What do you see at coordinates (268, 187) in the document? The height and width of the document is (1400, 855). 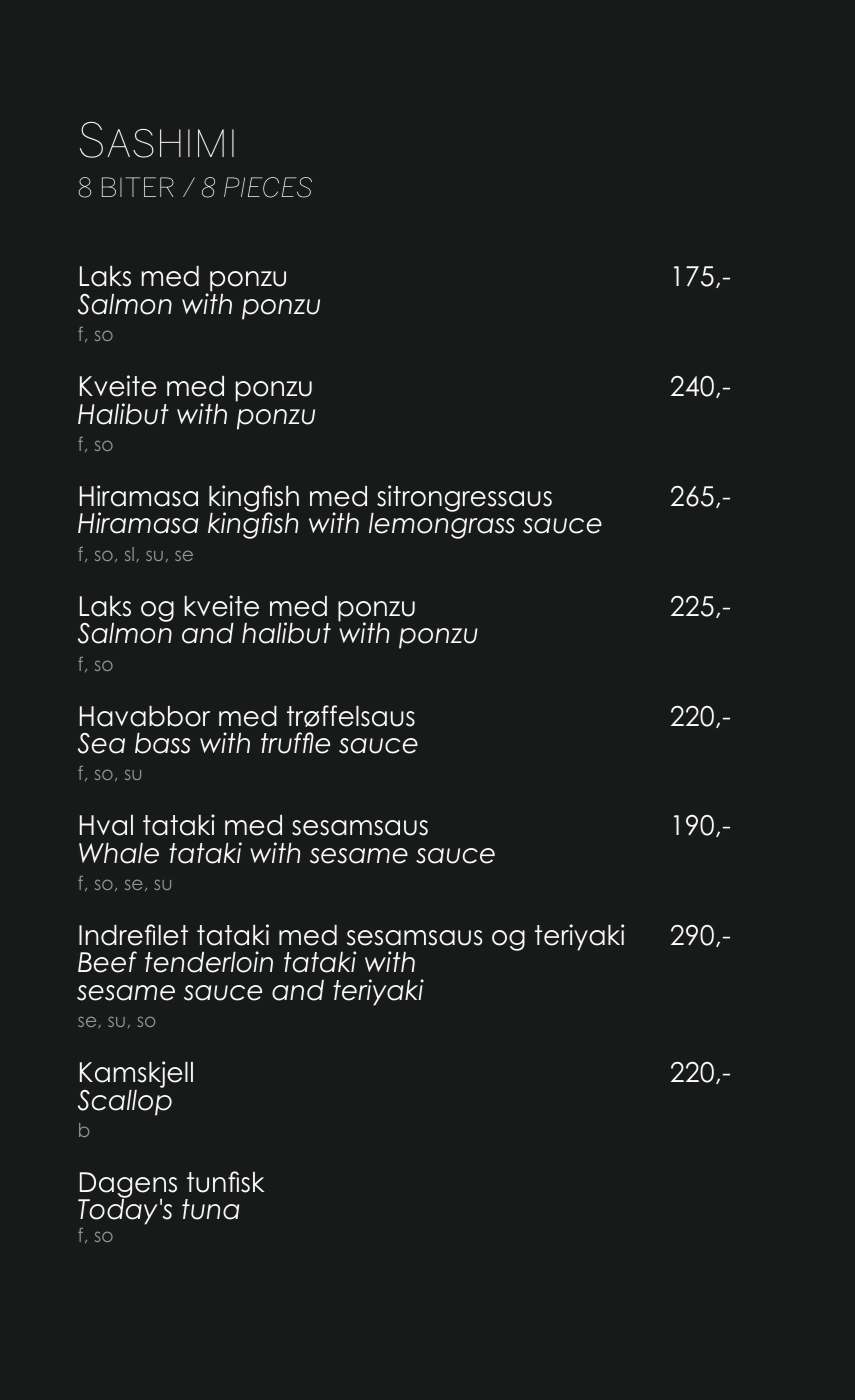 I see `pieces` at bounding box center [268, 187].
